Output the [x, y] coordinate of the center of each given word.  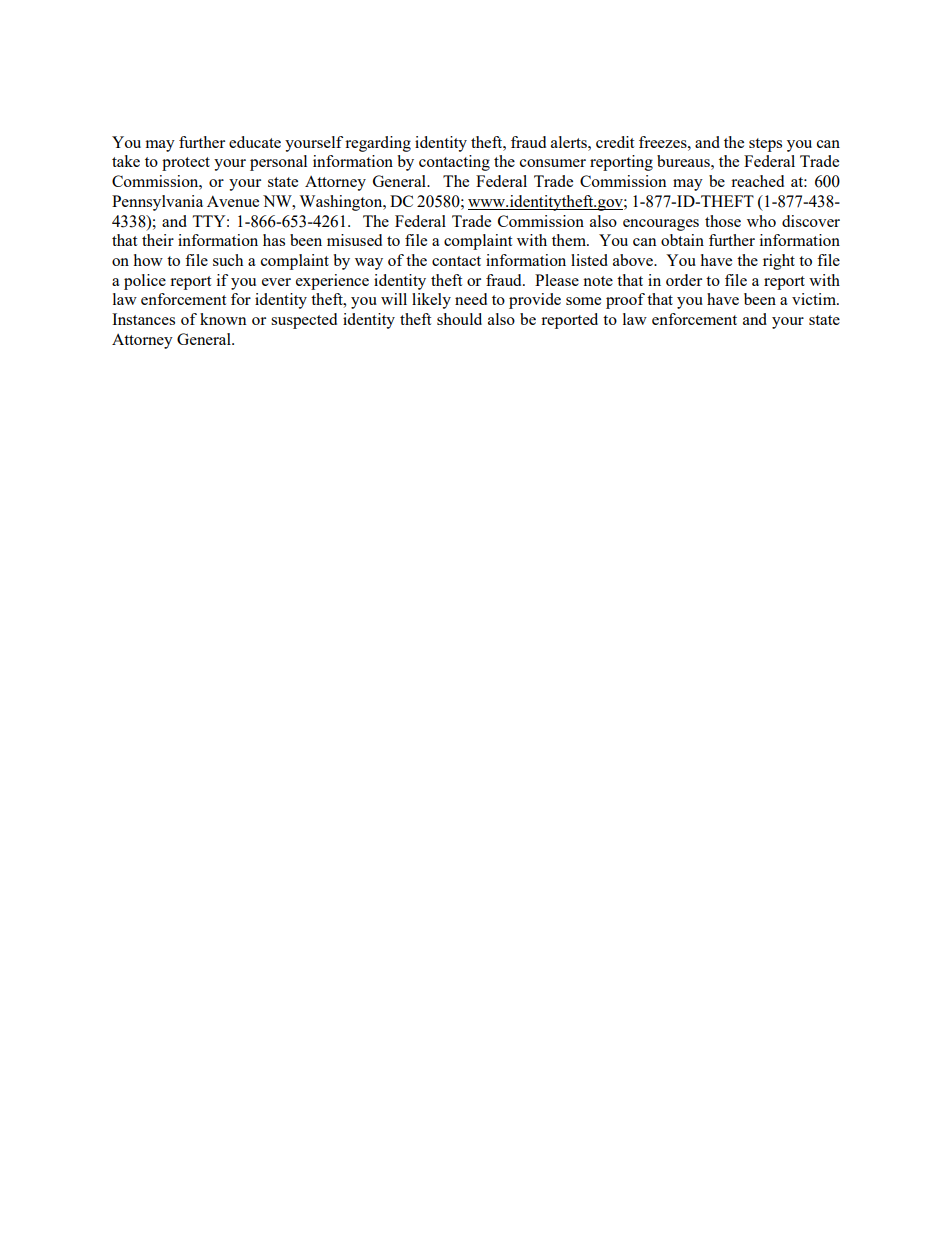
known [223, 319]
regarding [378, 144]
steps [765, 145]
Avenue [233, 201]
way [369, 264]
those [723, 221]
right [779, 262]
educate [255, 142]
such [228, 260]
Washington [342, 203]
